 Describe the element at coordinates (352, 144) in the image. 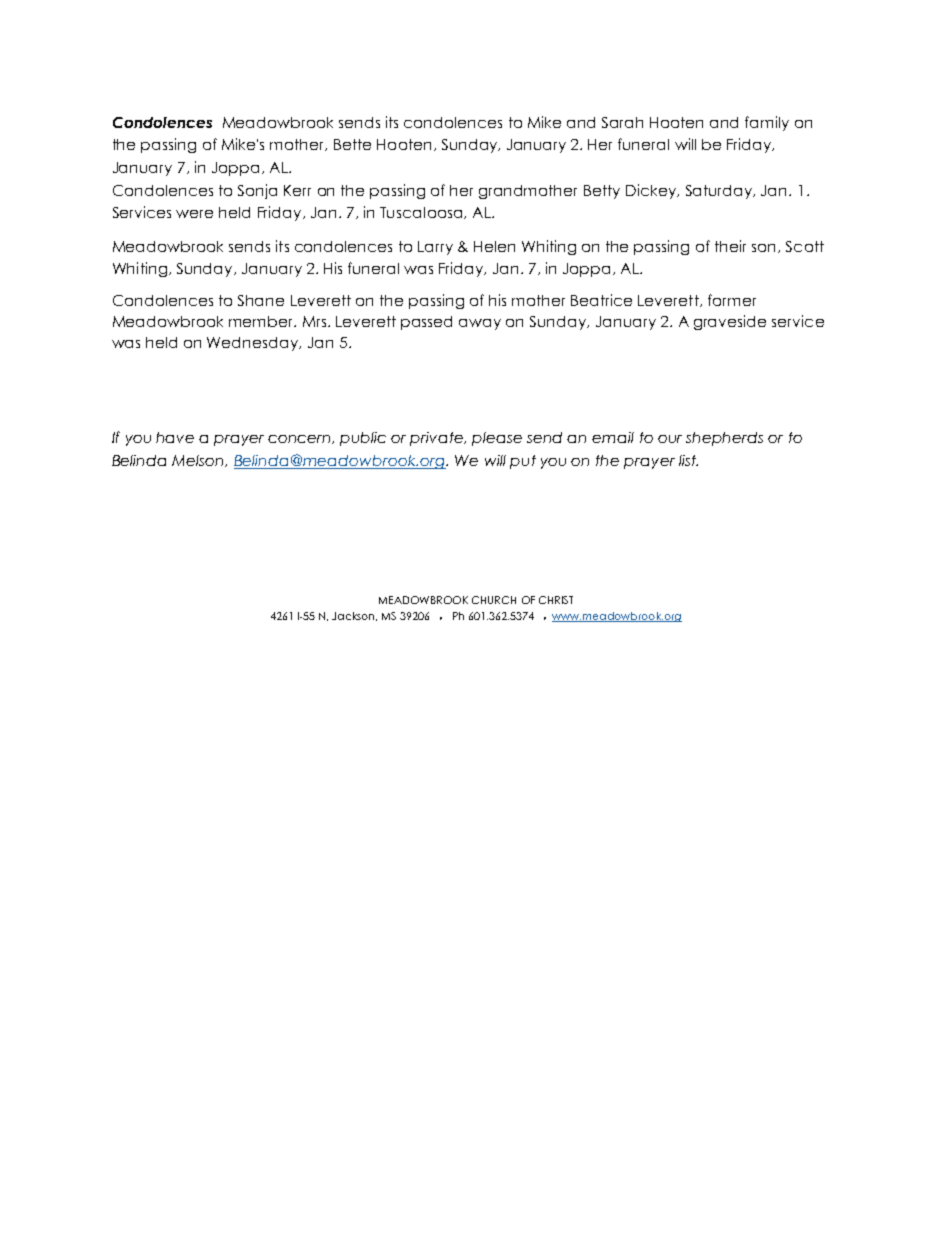

I see `Bette` at that location.
